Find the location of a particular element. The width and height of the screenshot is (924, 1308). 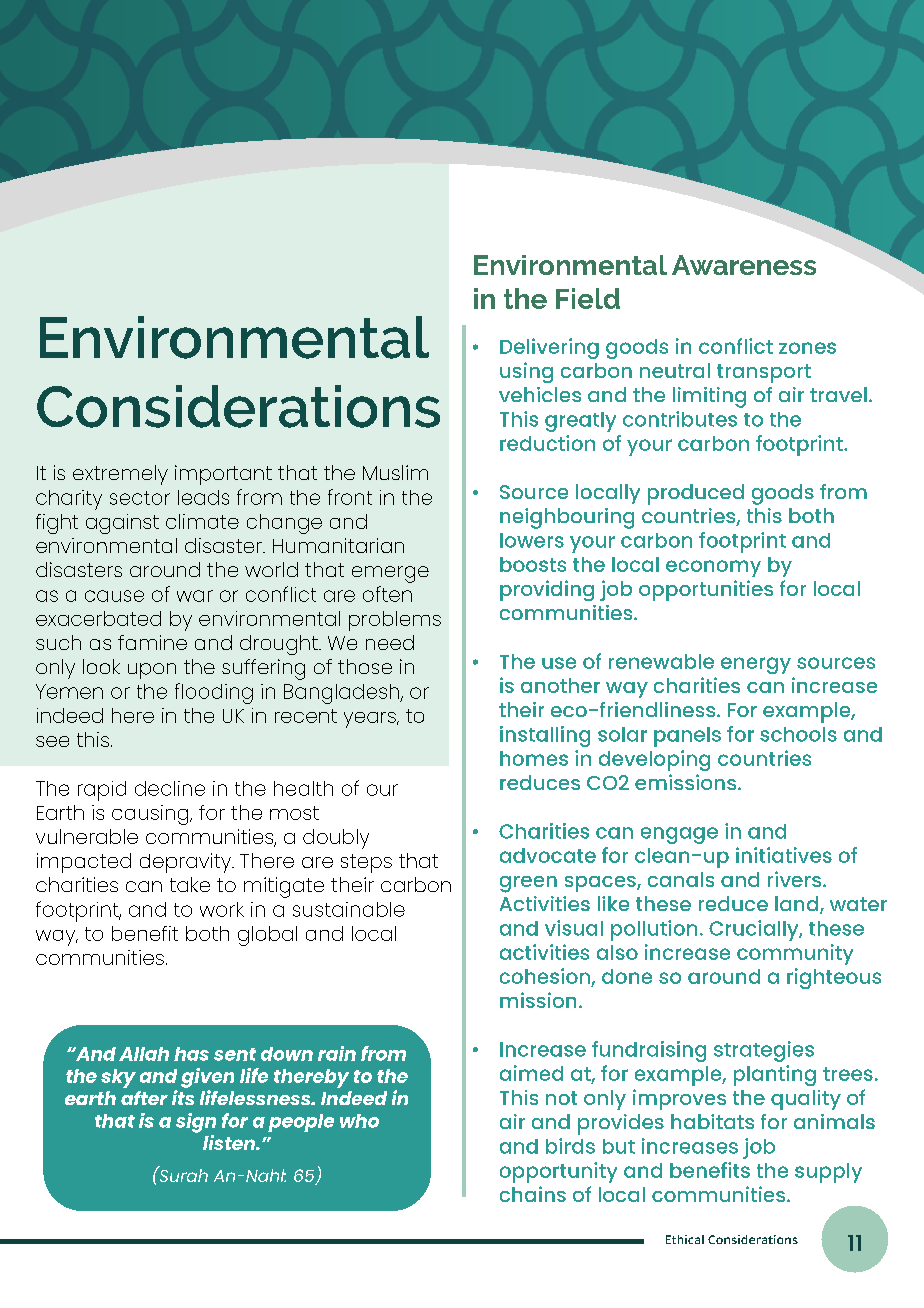

Awareness is located at coordinates (744, 265).
